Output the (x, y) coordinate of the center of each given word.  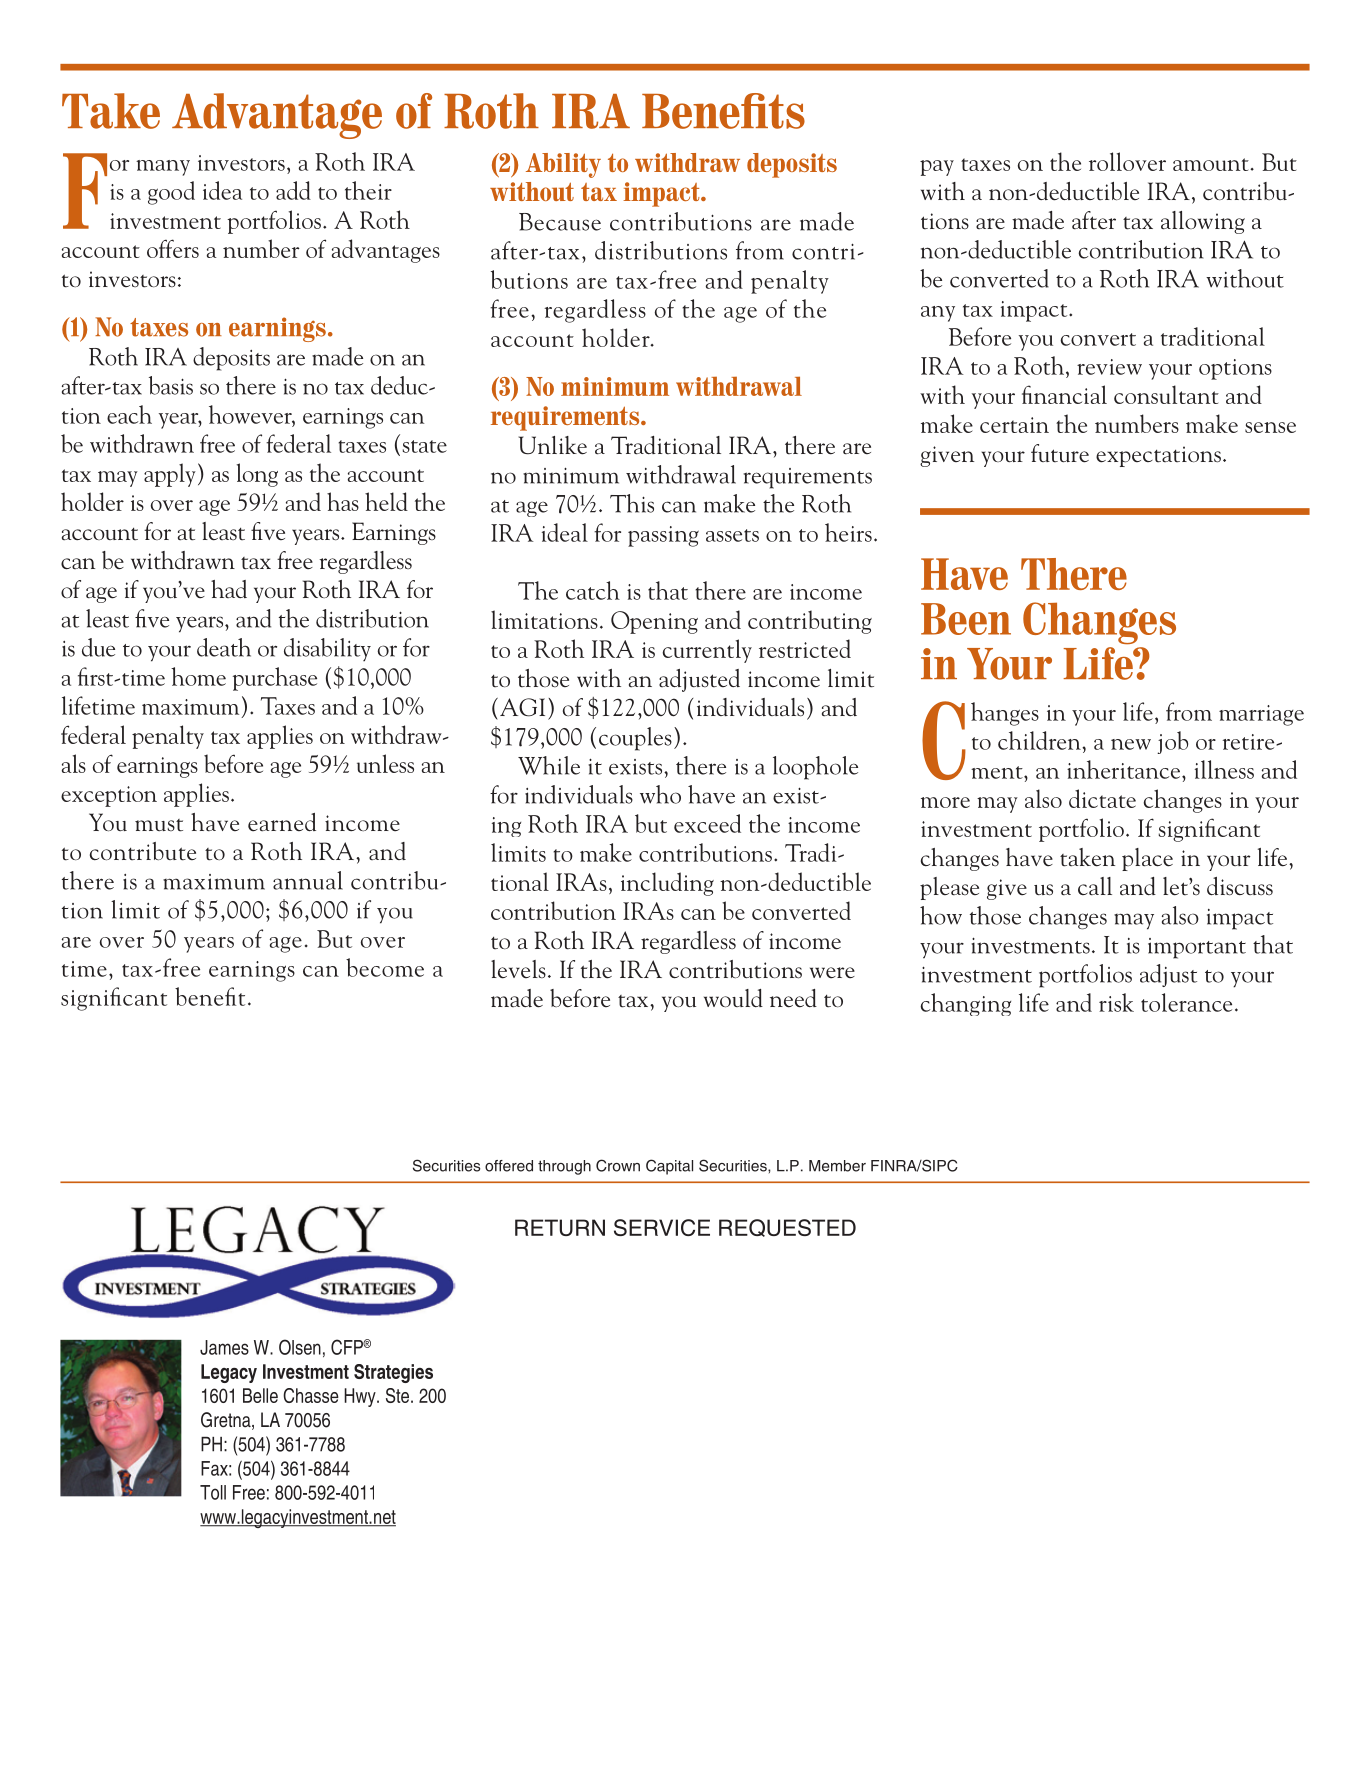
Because (560, 222)
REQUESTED (787, 1228)
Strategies (393, 1373)
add (293, 190)
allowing (1203, 222)
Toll (213, 1492)
